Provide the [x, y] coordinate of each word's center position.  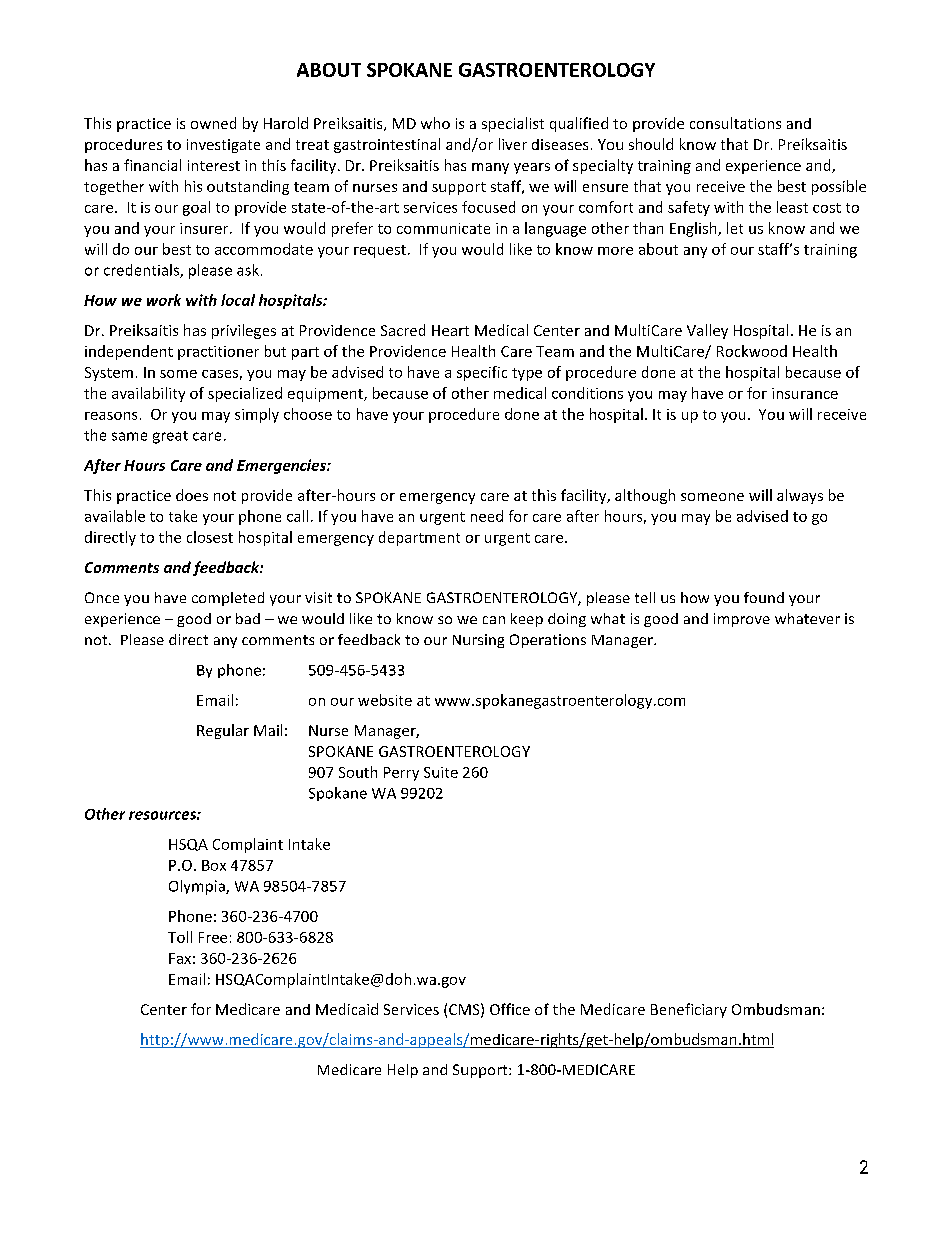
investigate [223, 146]
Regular [223, 731]
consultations [735, 123]
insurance [805, 393]
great [170, 437]
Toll [180, 937]
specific [482, 373]
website [385, 700]
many [490, 168]
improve [742, 620]
